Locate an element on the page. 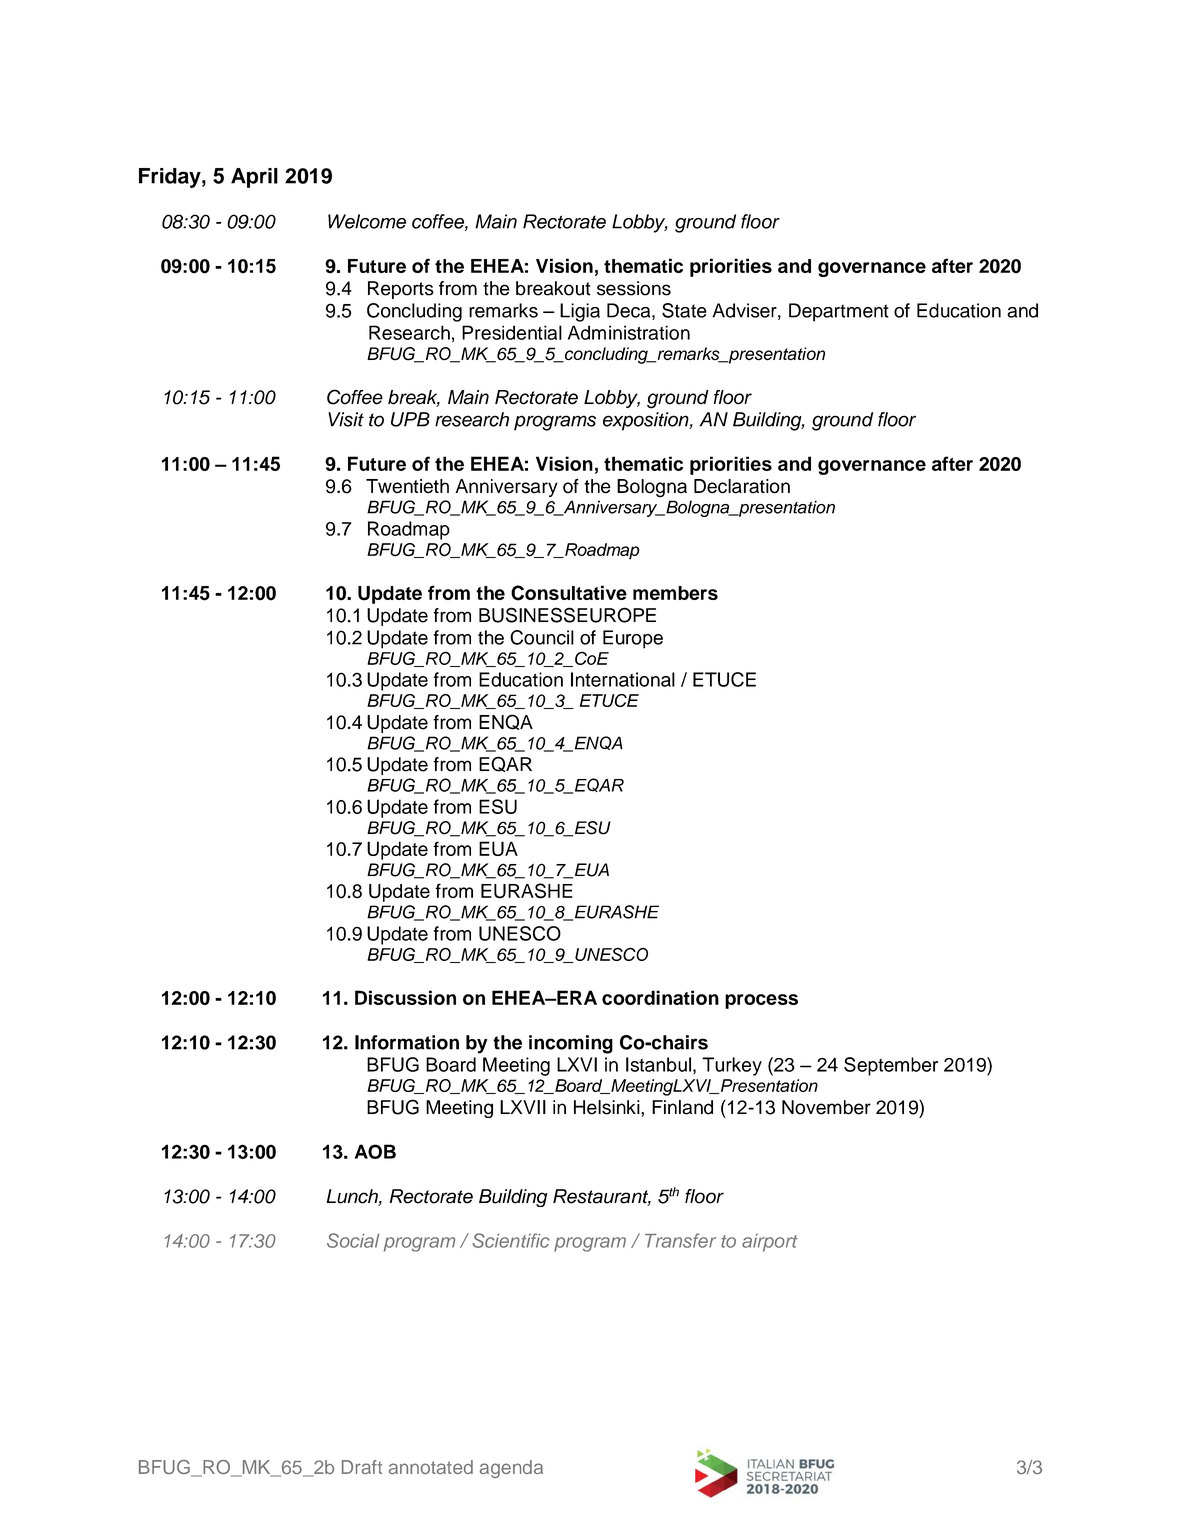 This image has height=1532, width=1184. Draft is located at coordinates (362, 1467).
